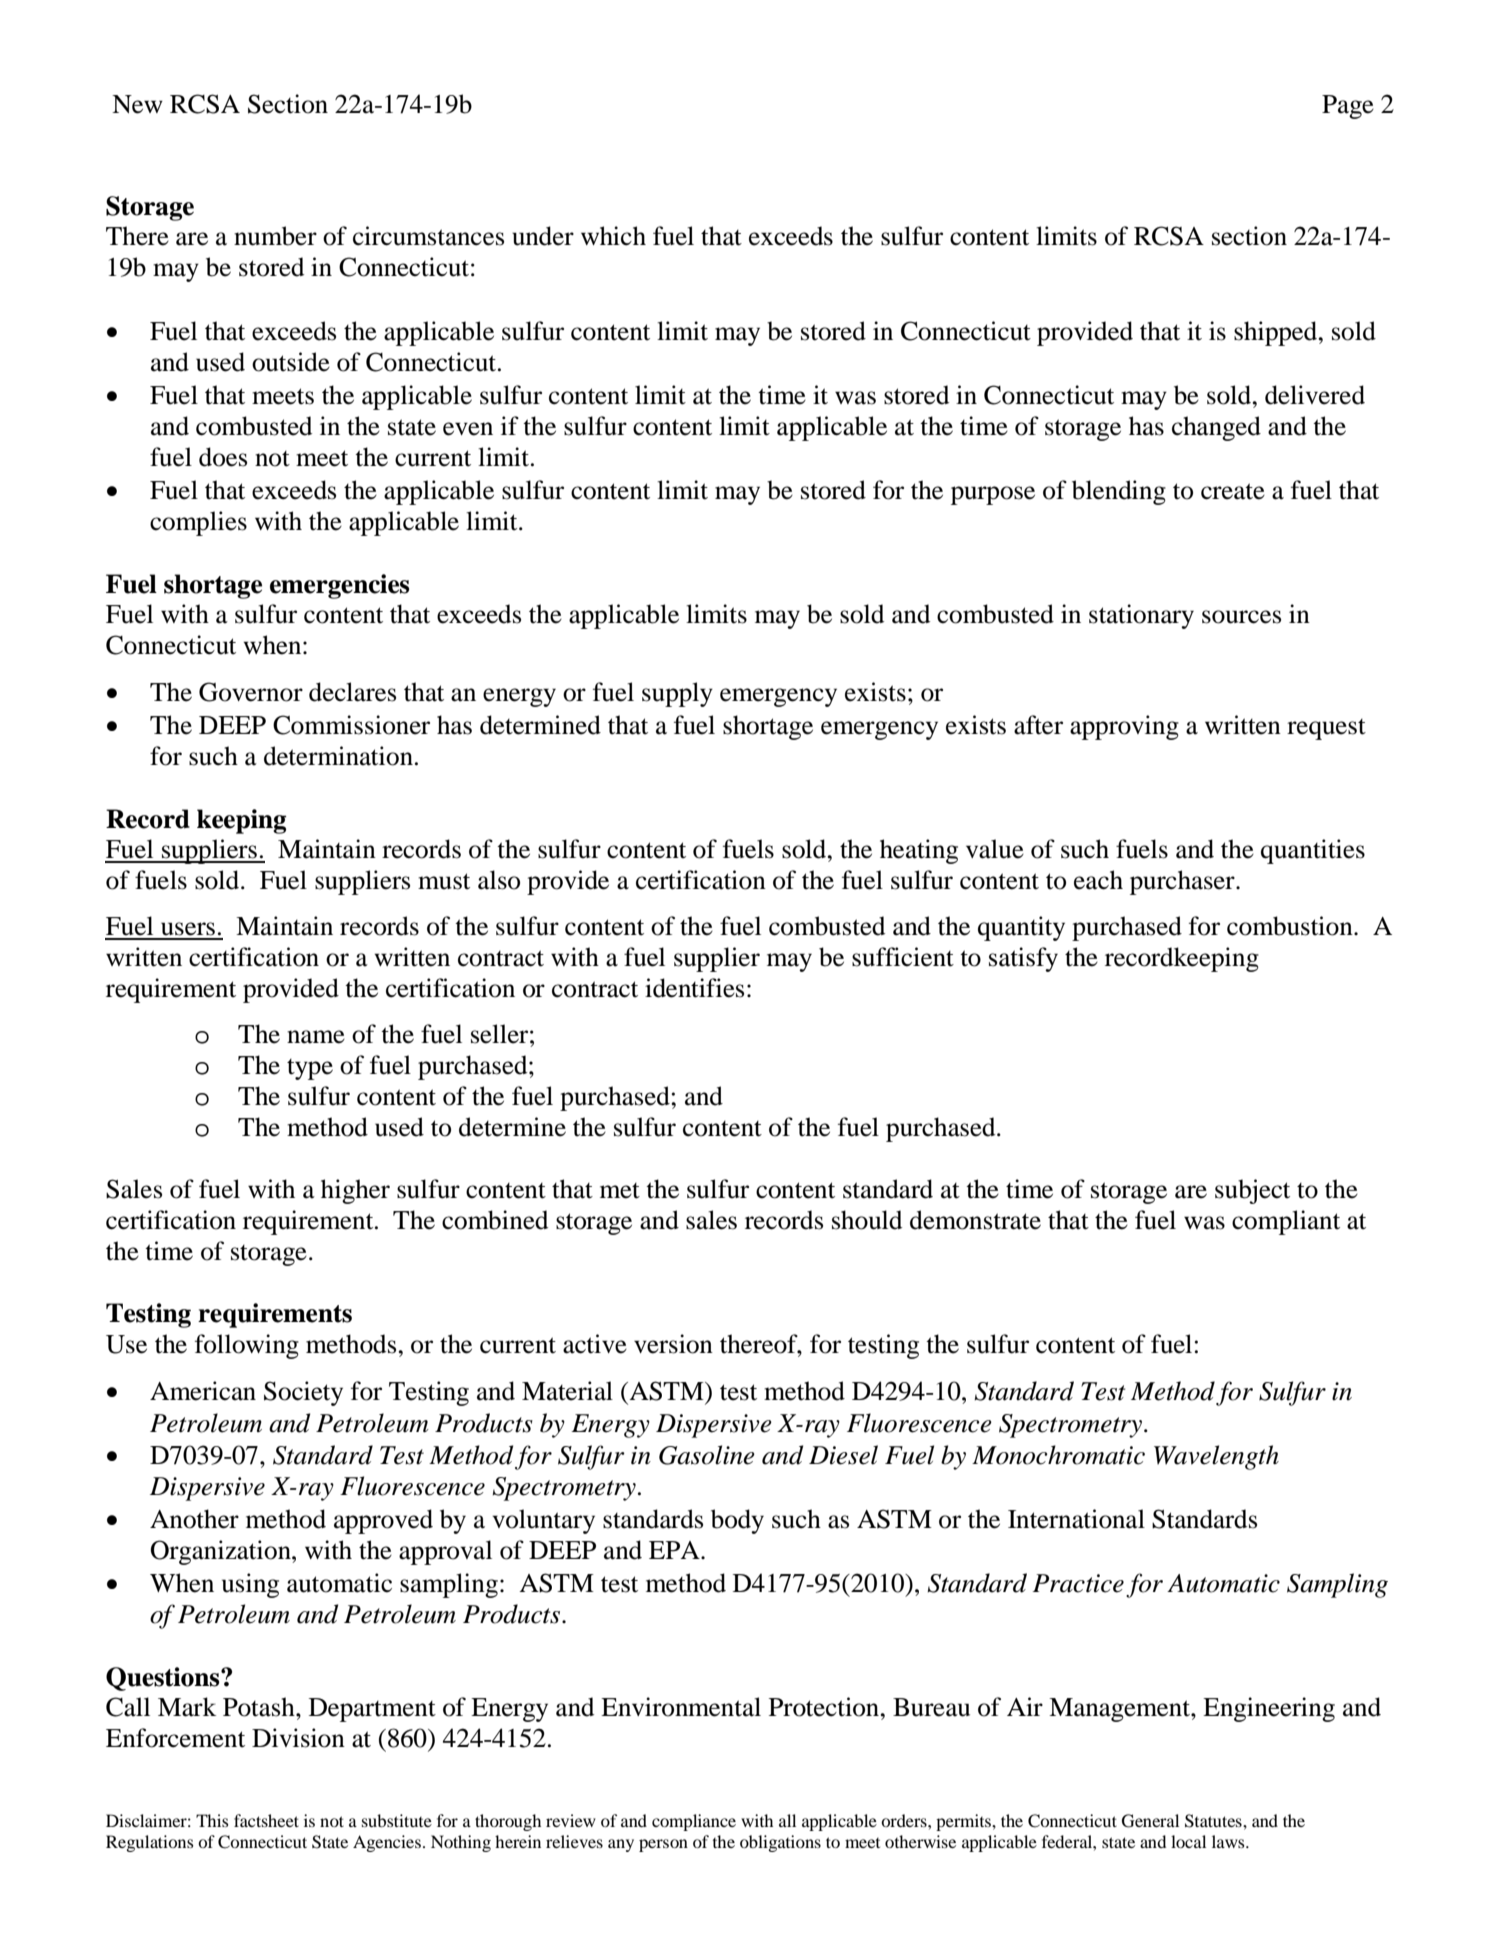 The width and height of the page is (1500, 1941). What do you see at coordinates (1286, 1222) in the page?
I see `compliant` at bounding box center [1286, 1222].
